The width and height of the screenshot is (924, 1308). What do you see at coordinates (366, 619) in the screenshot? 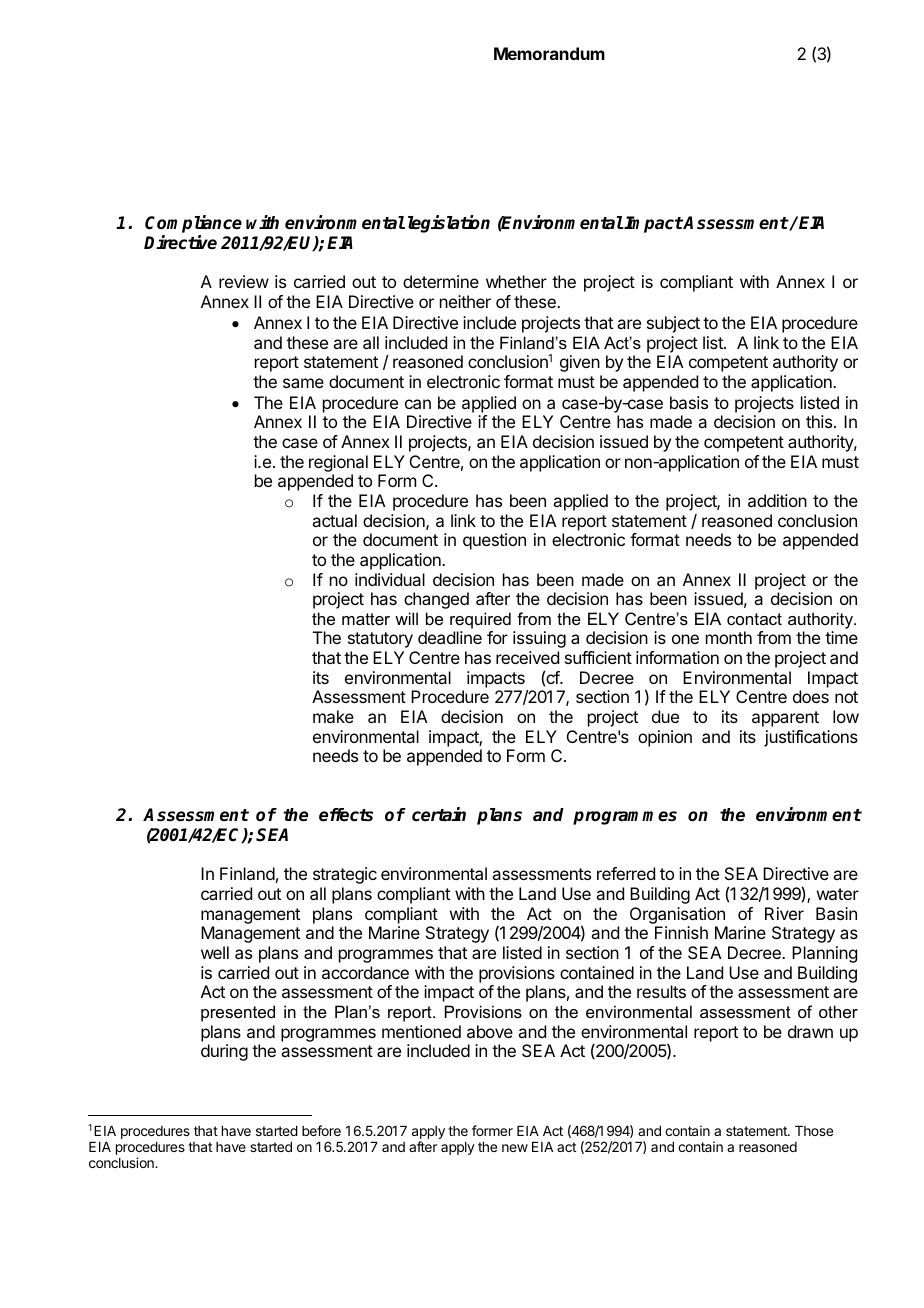
I see `matter` at bounding box center [366, 619].
